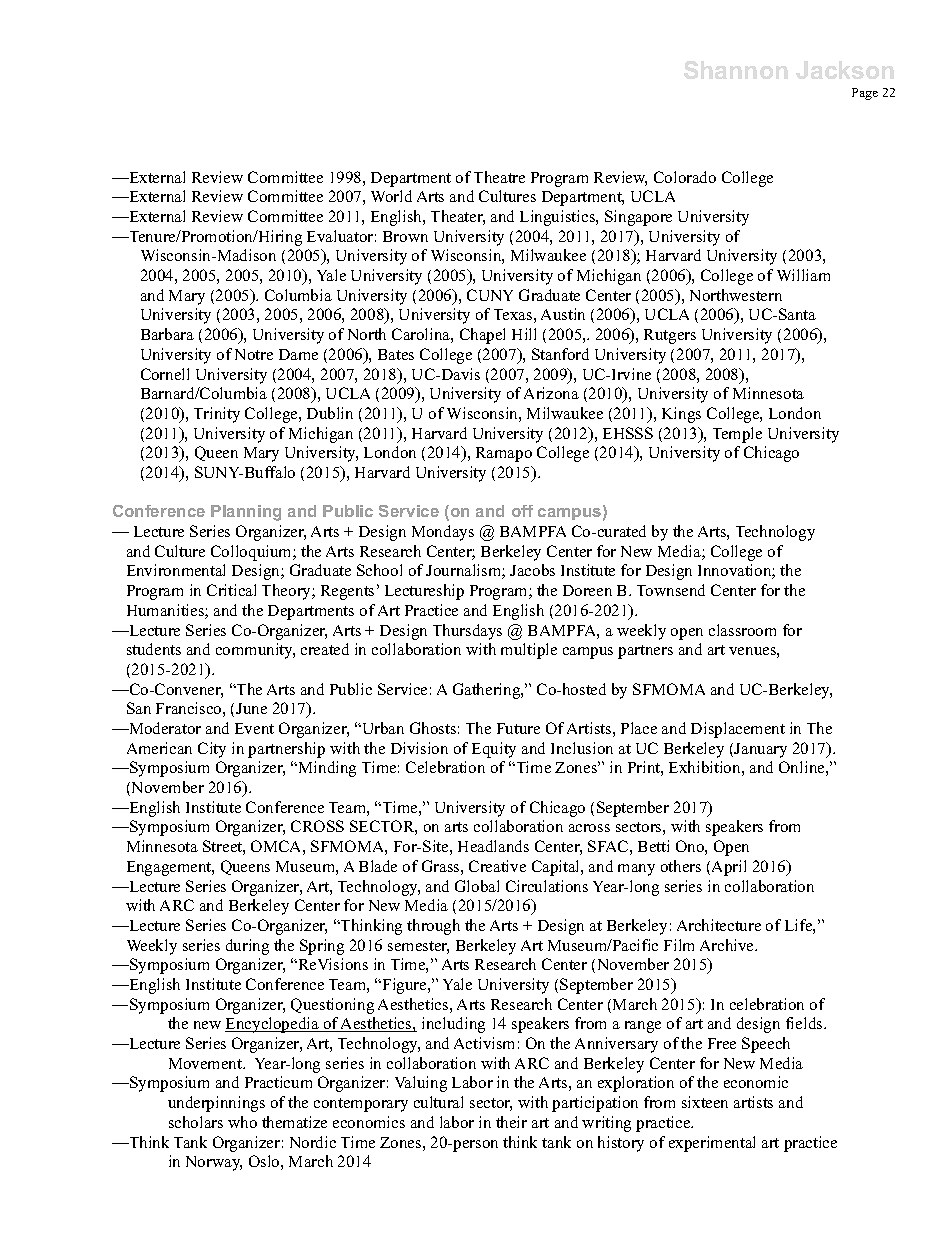 Image resolution: width=952 pixels, height=1233 pixels. What do you see at coordinates (499, 177) in the document?
I see `Theatre` at bounding box center [499, 177].
